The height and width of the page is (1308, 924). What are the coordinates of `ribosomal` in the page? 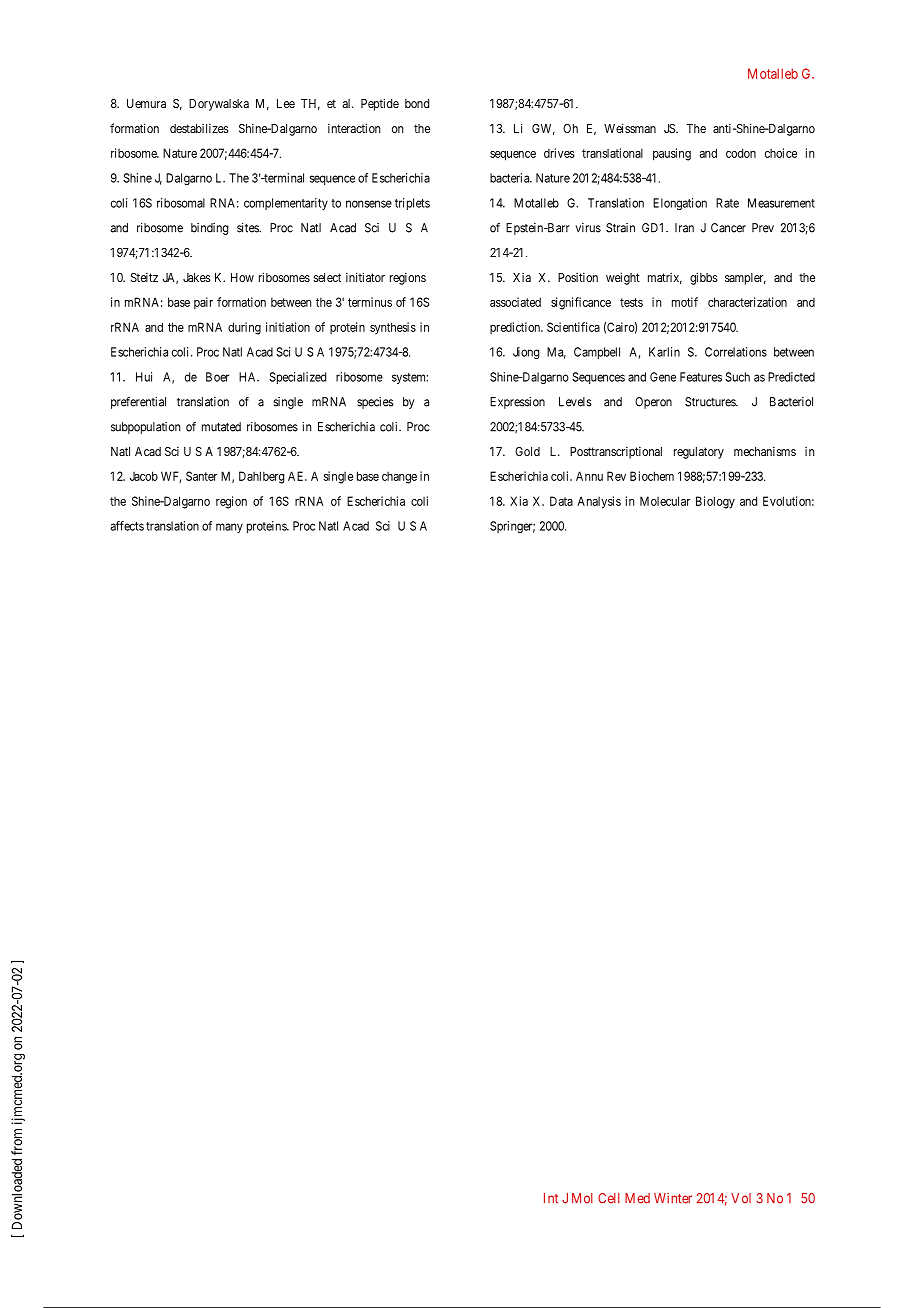 It's located at (181, 203).
